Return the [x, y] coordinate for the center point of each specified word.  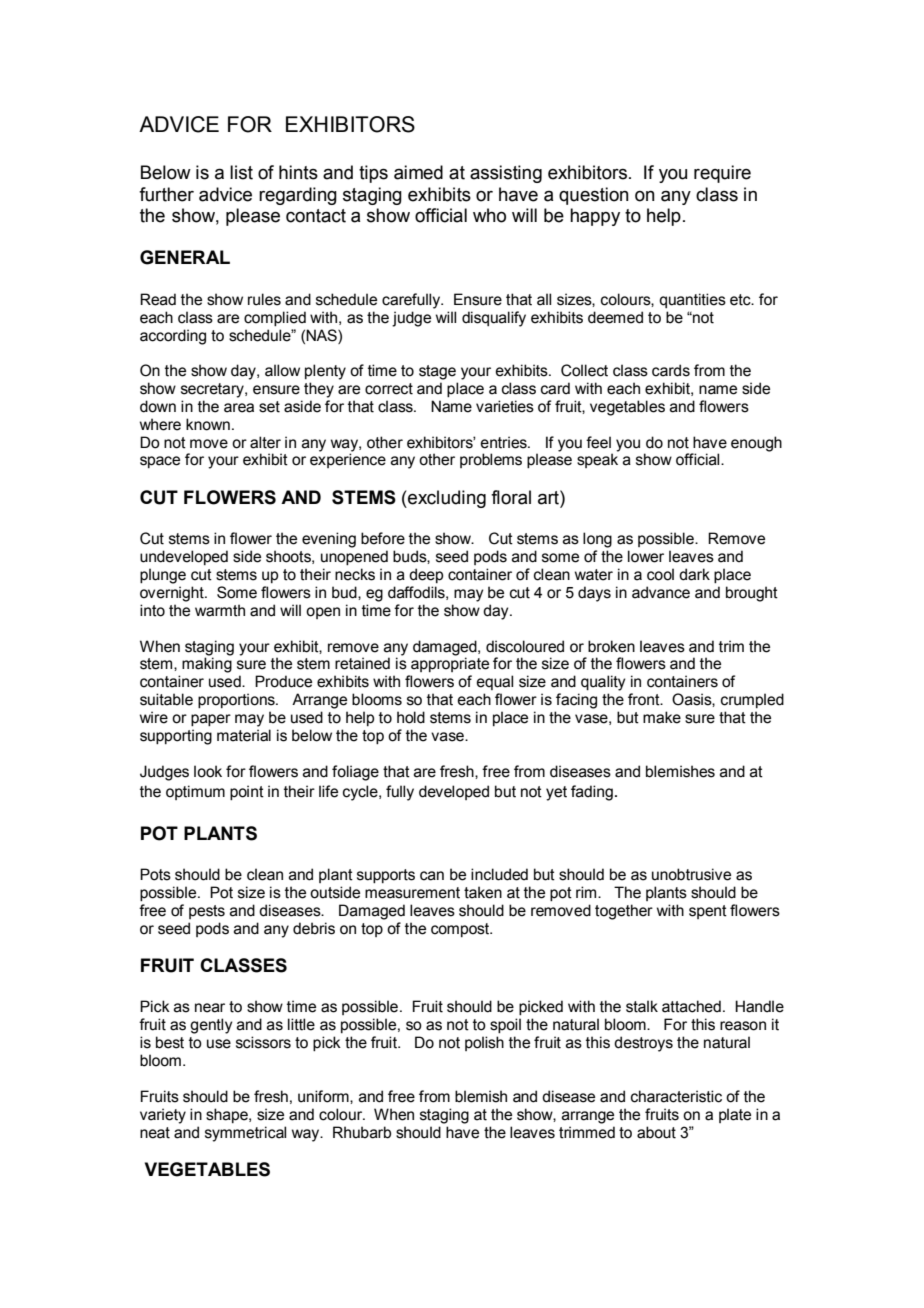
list [241, 172]
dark [694, 574]
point [247, 792]
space [160, 462]
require [722, 174]
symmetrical [245, 1134]
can [432, 876]
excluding [446, 499]
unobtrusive [691, 874]
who [489, 215]
